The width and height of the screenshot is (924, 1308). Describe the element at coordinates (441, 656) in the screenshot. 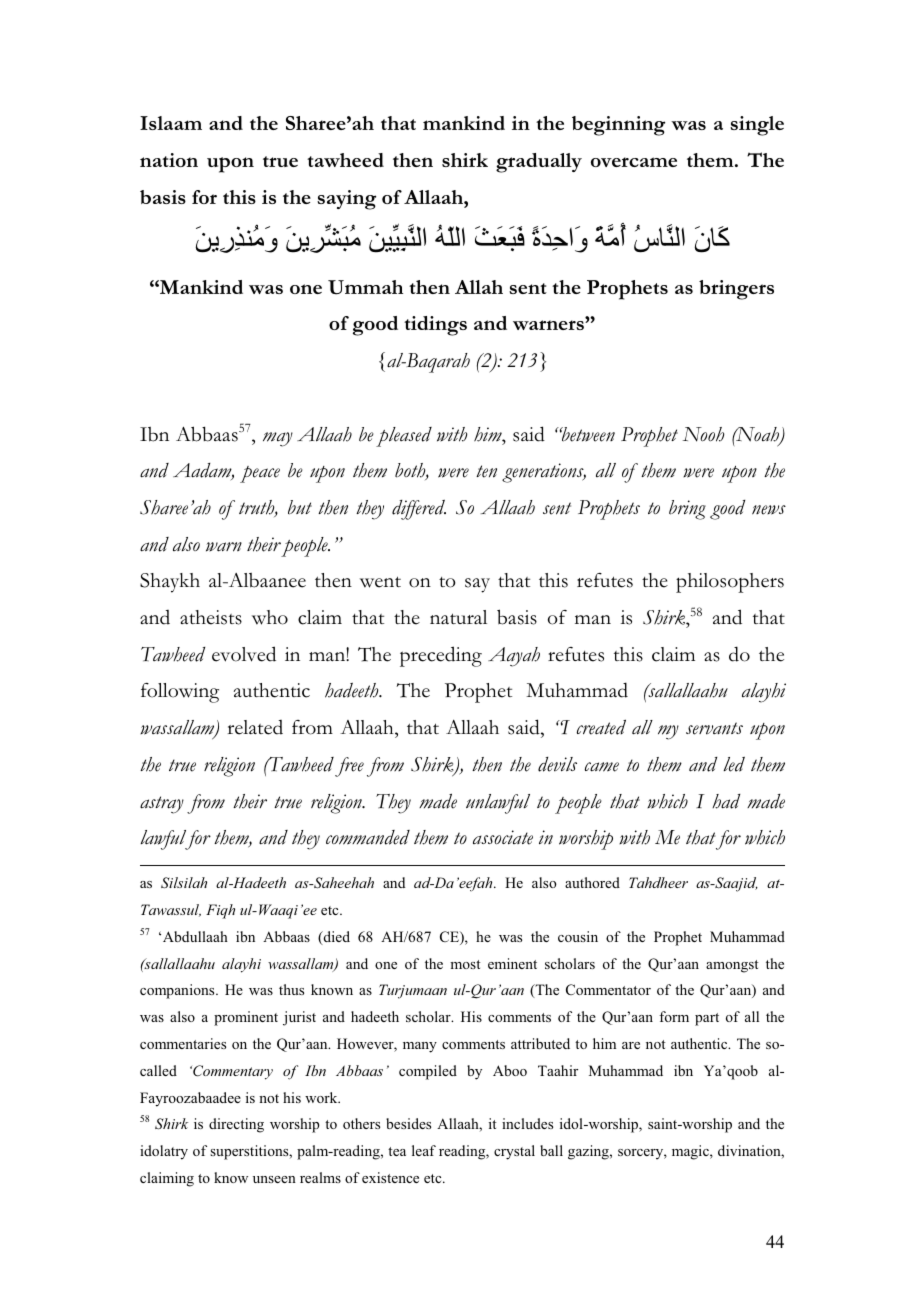

I see `preceding` at that location.
